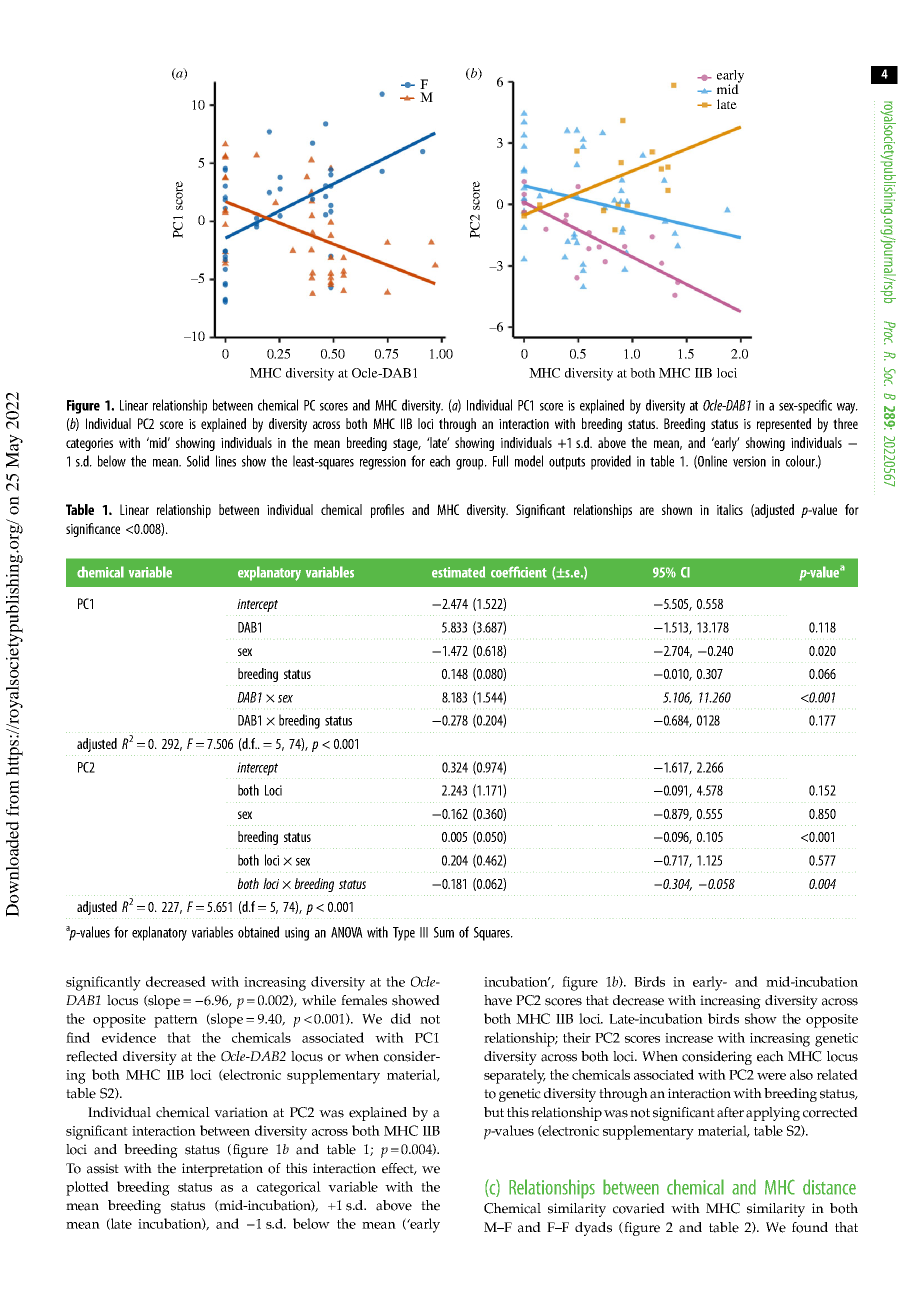 Image resolution: width=924 pixels, height=1308 pixels. Describe the element at coordinates (424, 932) in the document. I see `III` at that location.
